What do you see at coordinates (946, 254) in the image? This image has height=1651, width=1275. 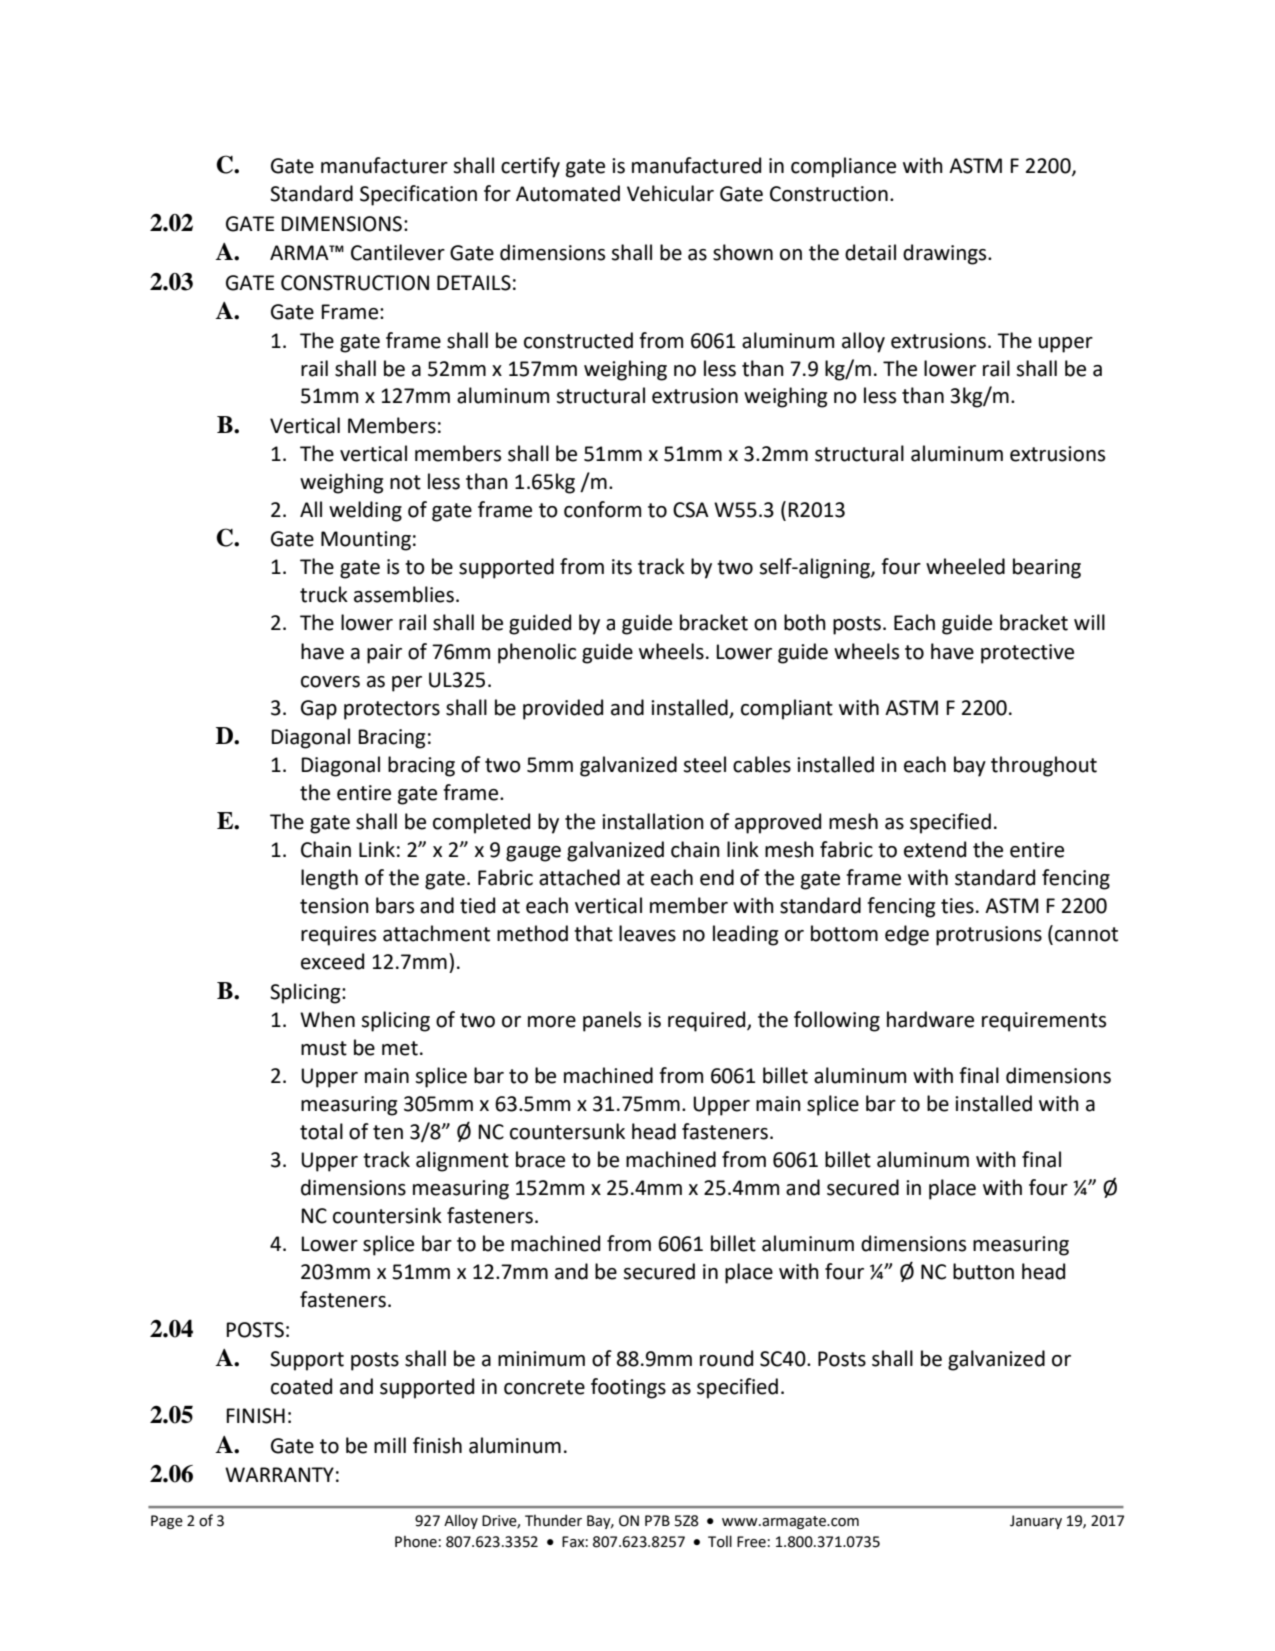 I see `drawings` at bounding box center [946, 254].
